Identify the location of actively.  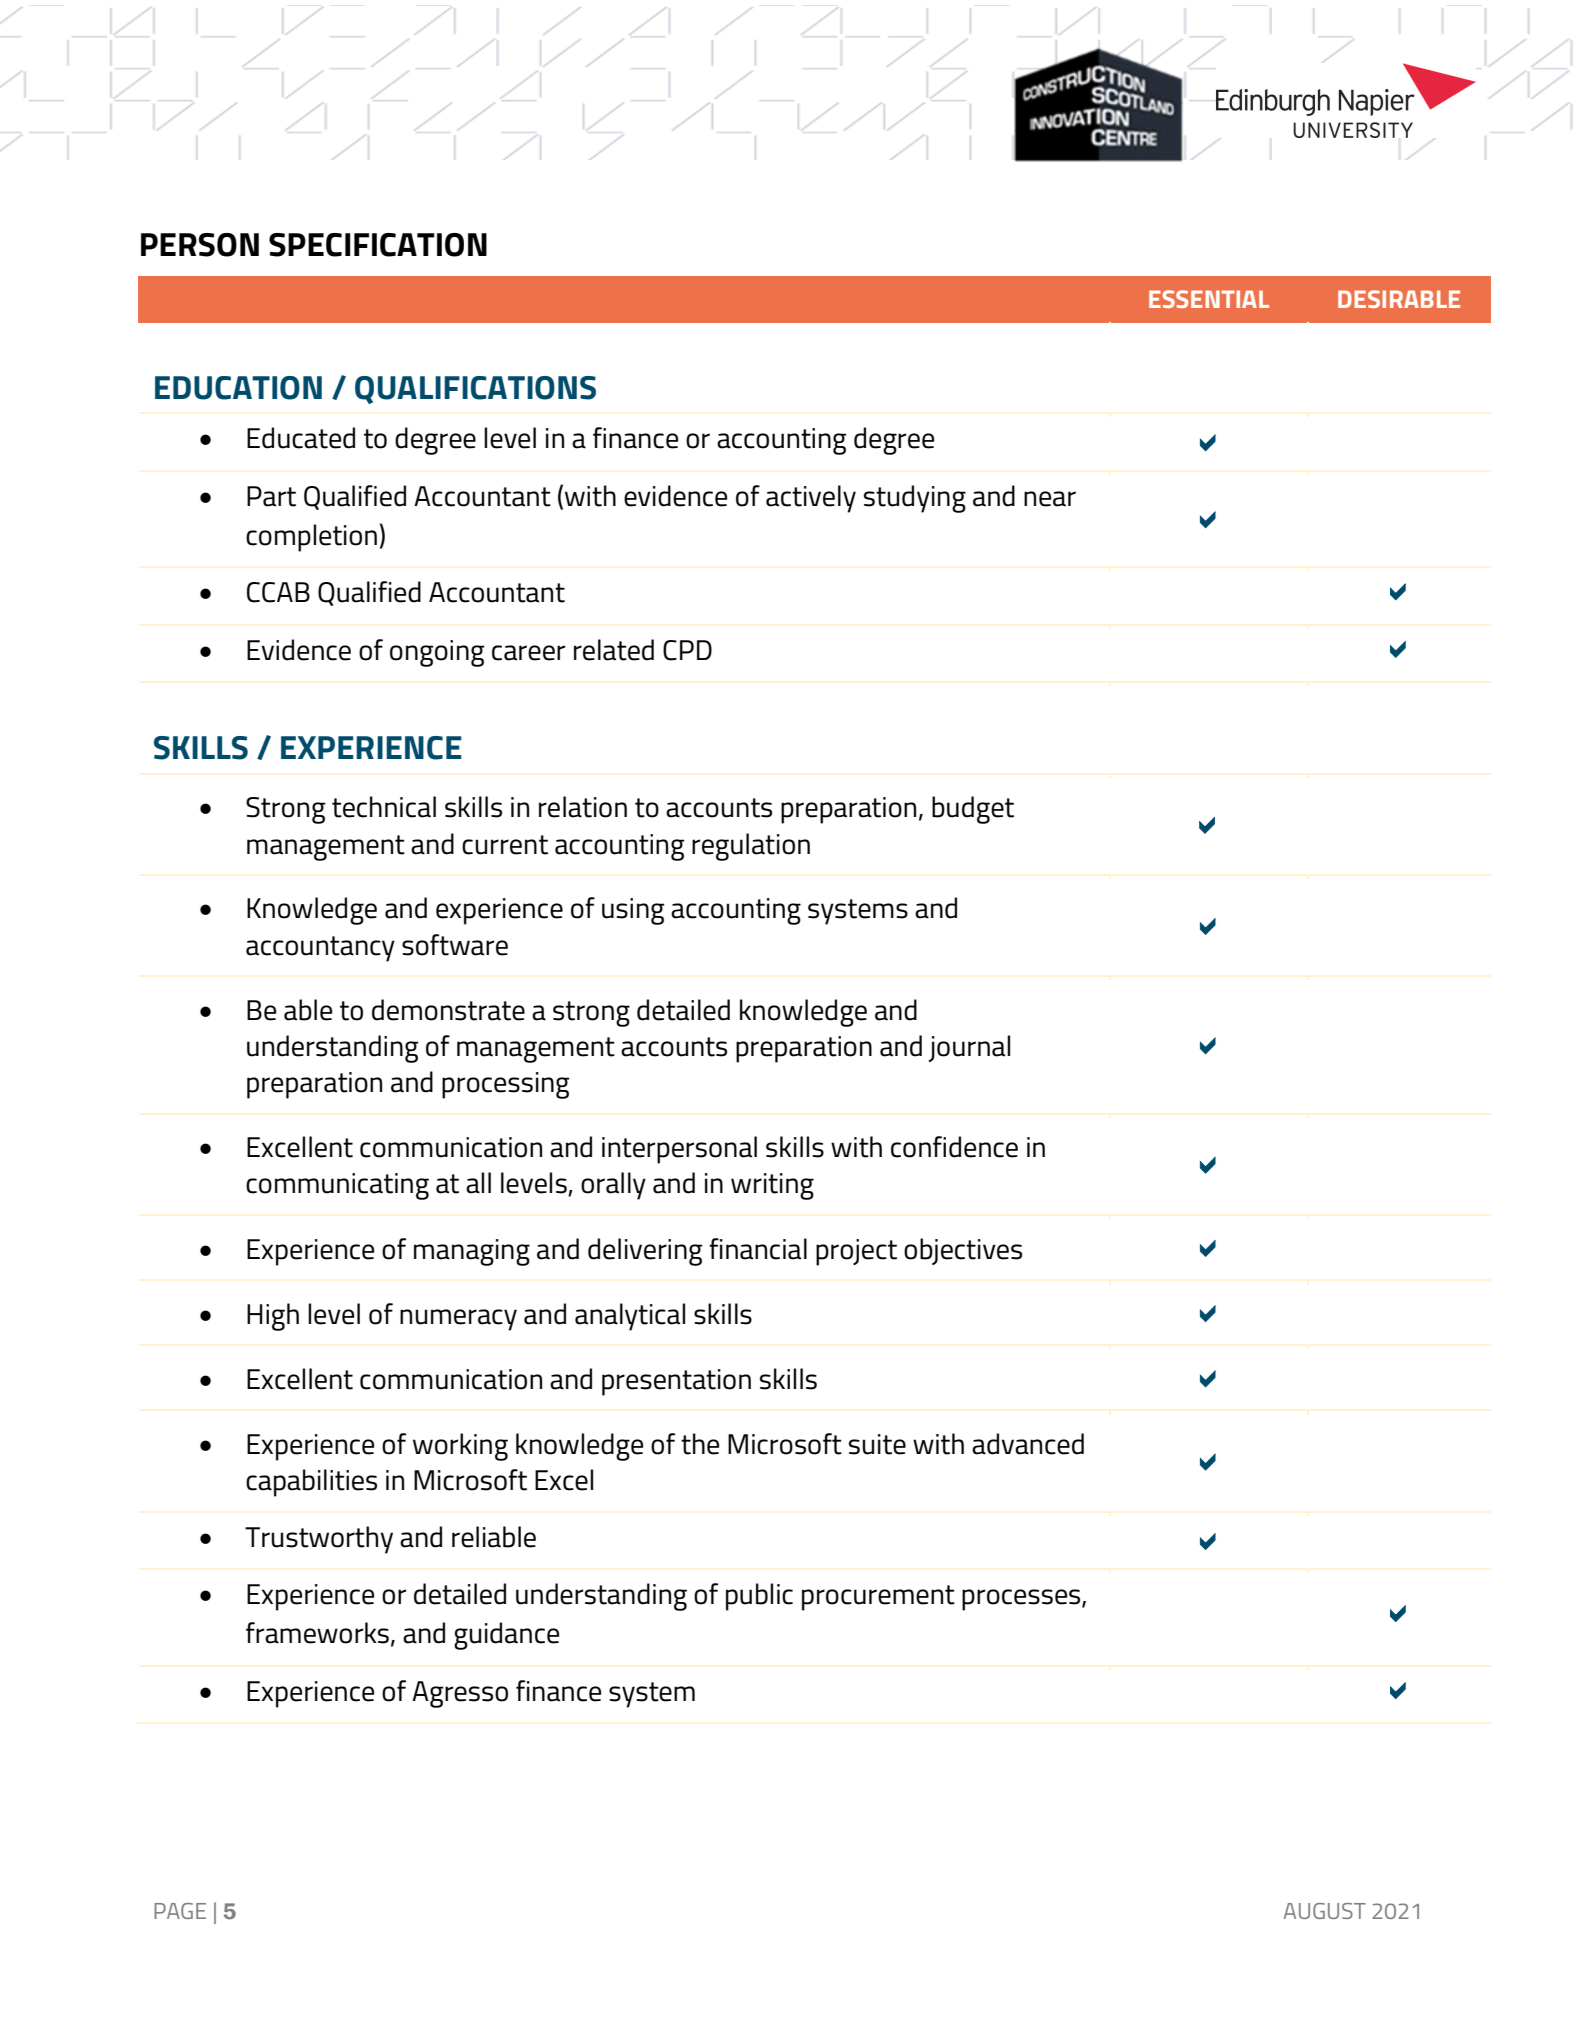
(811, 499).
